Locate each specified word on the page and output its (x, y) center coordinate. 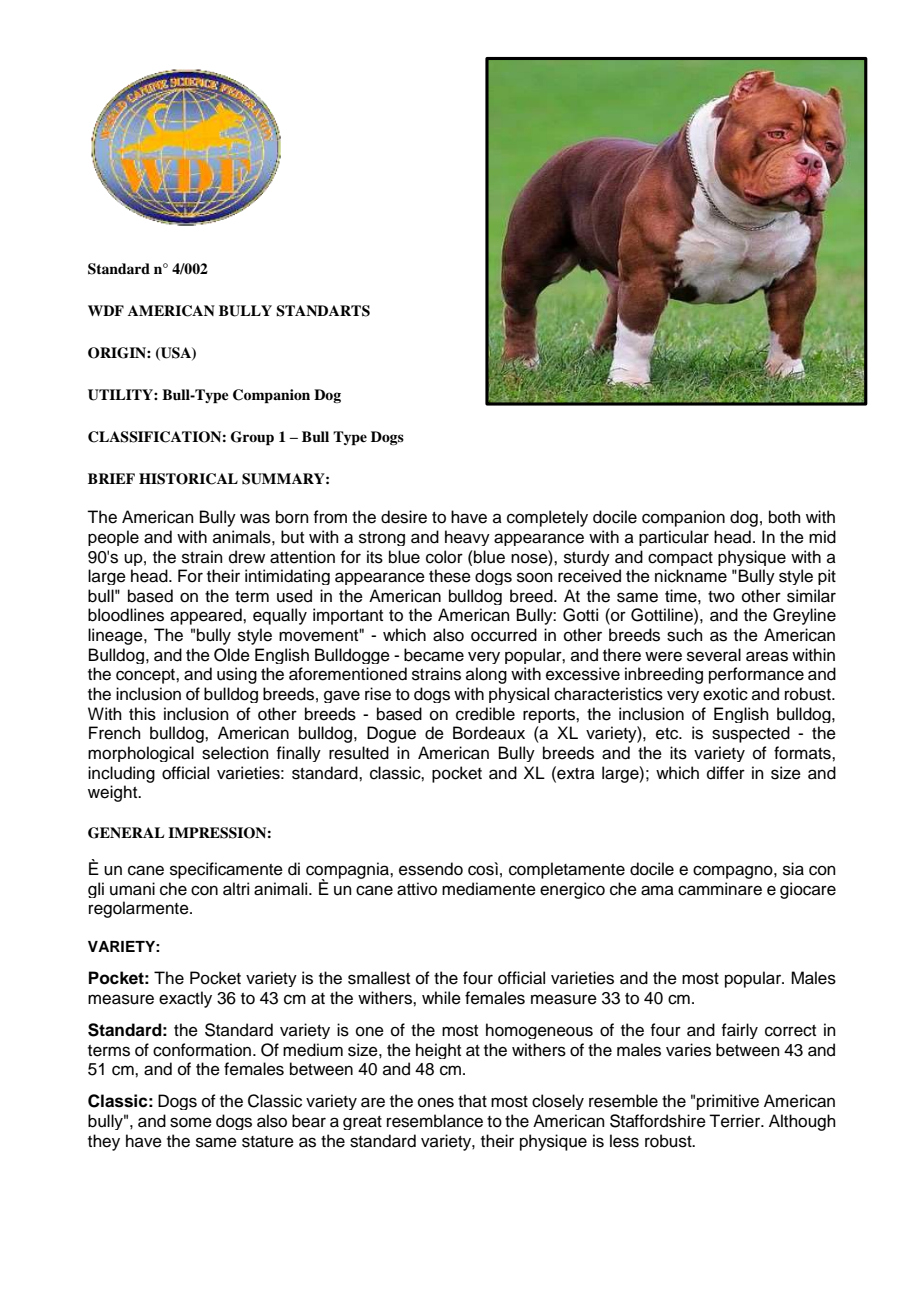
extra (575, 773)
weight (114, 793)
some (191, 1122)
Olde (232, 655)
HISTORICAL (188, 479)
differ (726, 773)
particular (674, 538)
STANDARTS (323, 311)
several (714, 655)
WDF (106, 310)
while (441, 998)
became (434, 655)
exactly (185, 999)
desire (404, 517)
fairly (739, 1031)
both (785, 517)
